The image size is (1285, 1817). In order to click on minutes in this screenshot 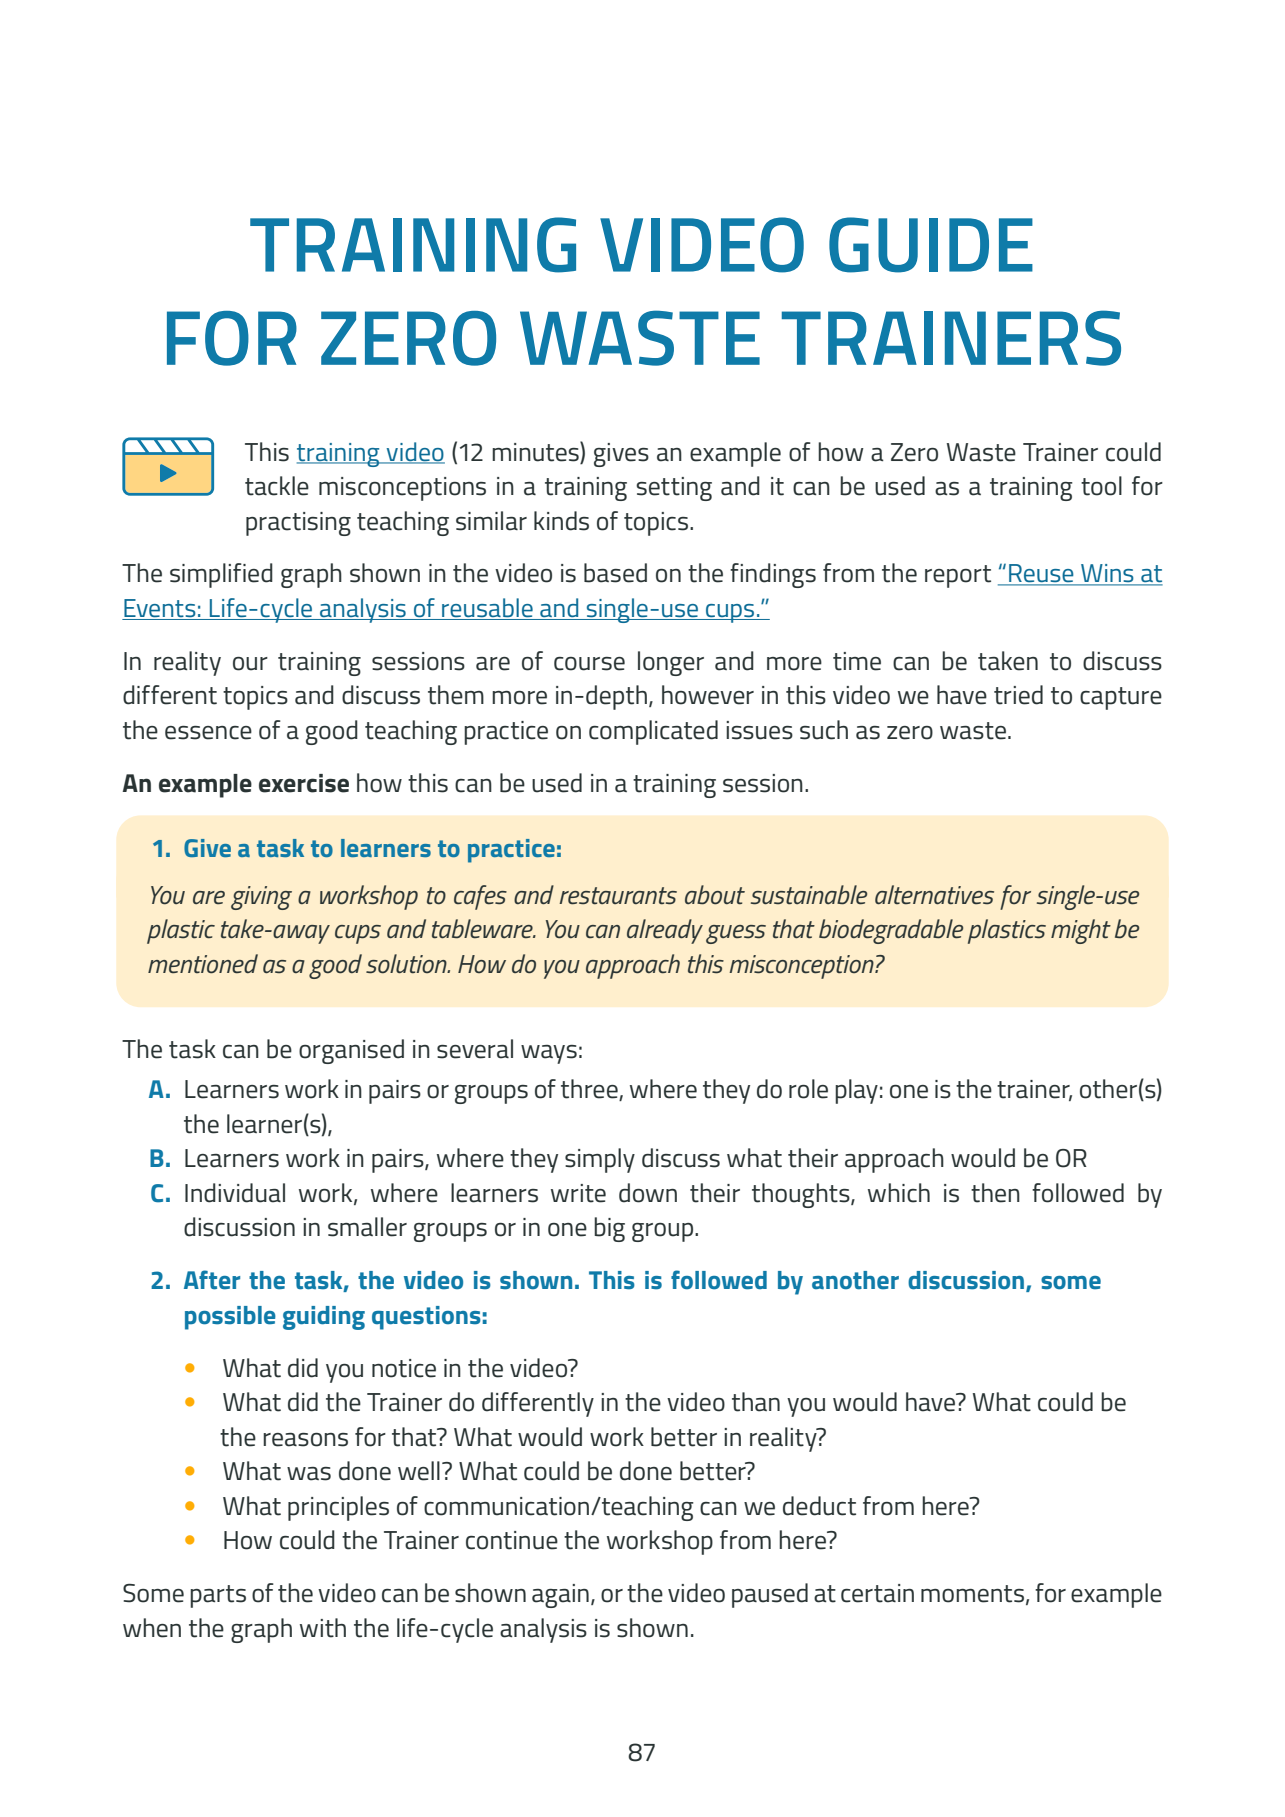, I will do `click(536, 451)`.
